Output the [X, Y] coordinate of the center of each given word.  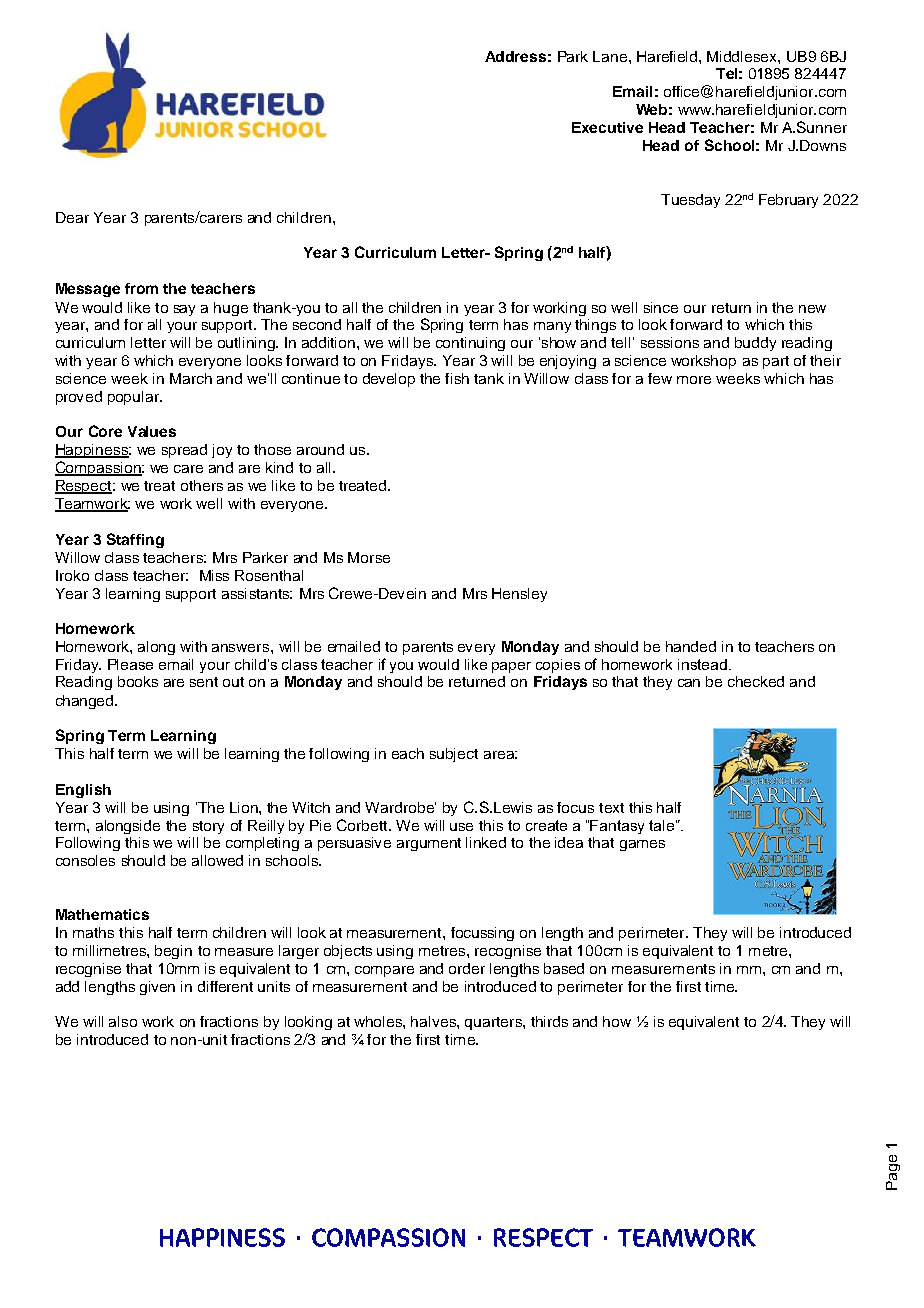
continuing [470, 344]
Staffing [135, 540]
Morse [369, 557]
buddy [755, 344]
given [157, 988]
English [83, 791]
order [467, 968]
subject [454, 755]
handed [691, 646]
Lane [611, 56]
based [564, 968]
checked [756, 681]
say [184, 310]
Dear [72, 217]
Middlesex [743, 56]
